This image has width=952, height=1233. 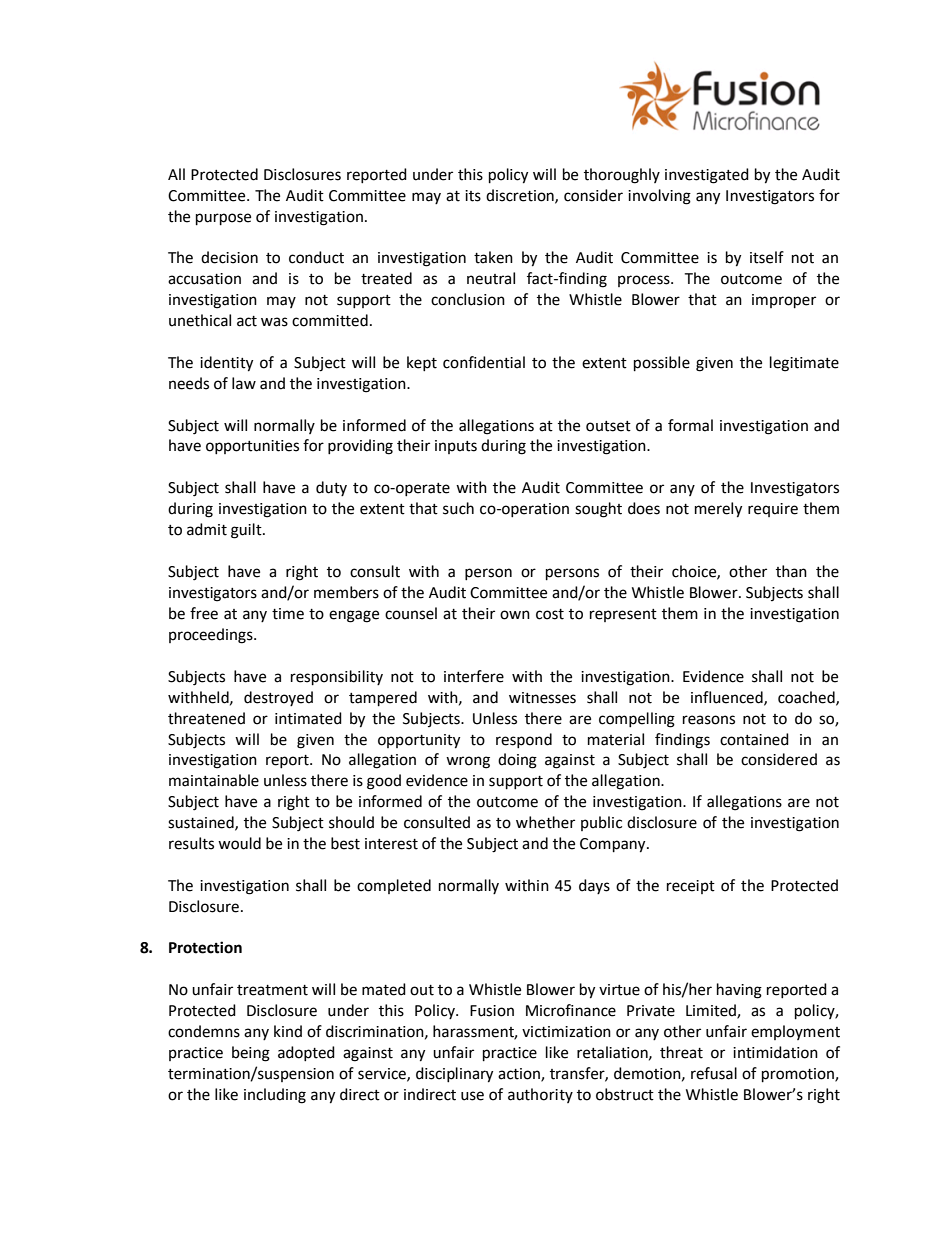 What do you see at coordinates (515, 615) in the image?
I see `own` at bounding box center [515, 615].
